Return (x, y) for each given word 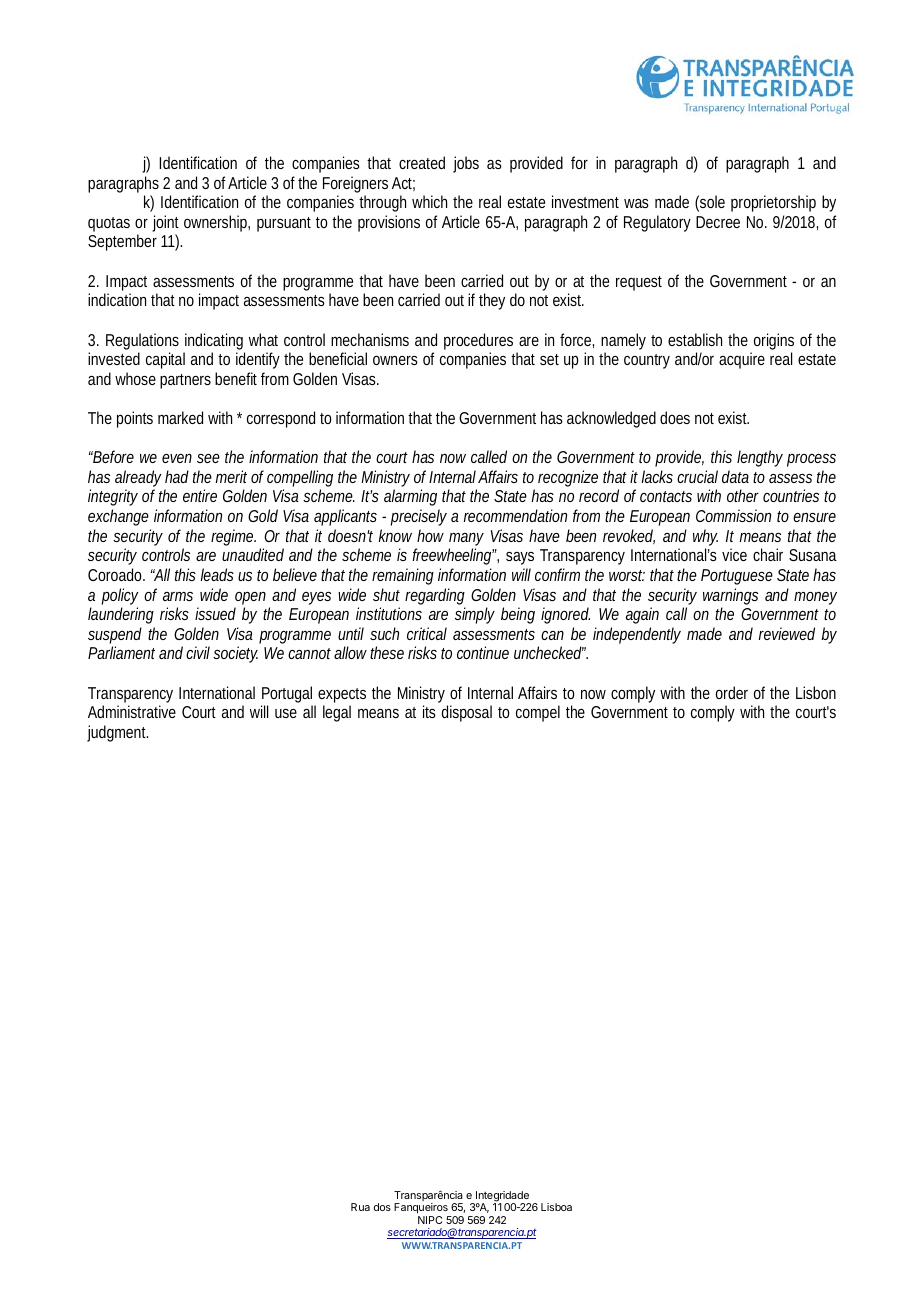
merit (231, 476)
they (492, 301)
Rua (360, 1207)
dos (382, 1207)
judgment (117, 733)
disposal (467, 713)
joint (165, 225)
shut (386, 594)
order (732, 692)
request (639, 283)
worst (626, 575)
